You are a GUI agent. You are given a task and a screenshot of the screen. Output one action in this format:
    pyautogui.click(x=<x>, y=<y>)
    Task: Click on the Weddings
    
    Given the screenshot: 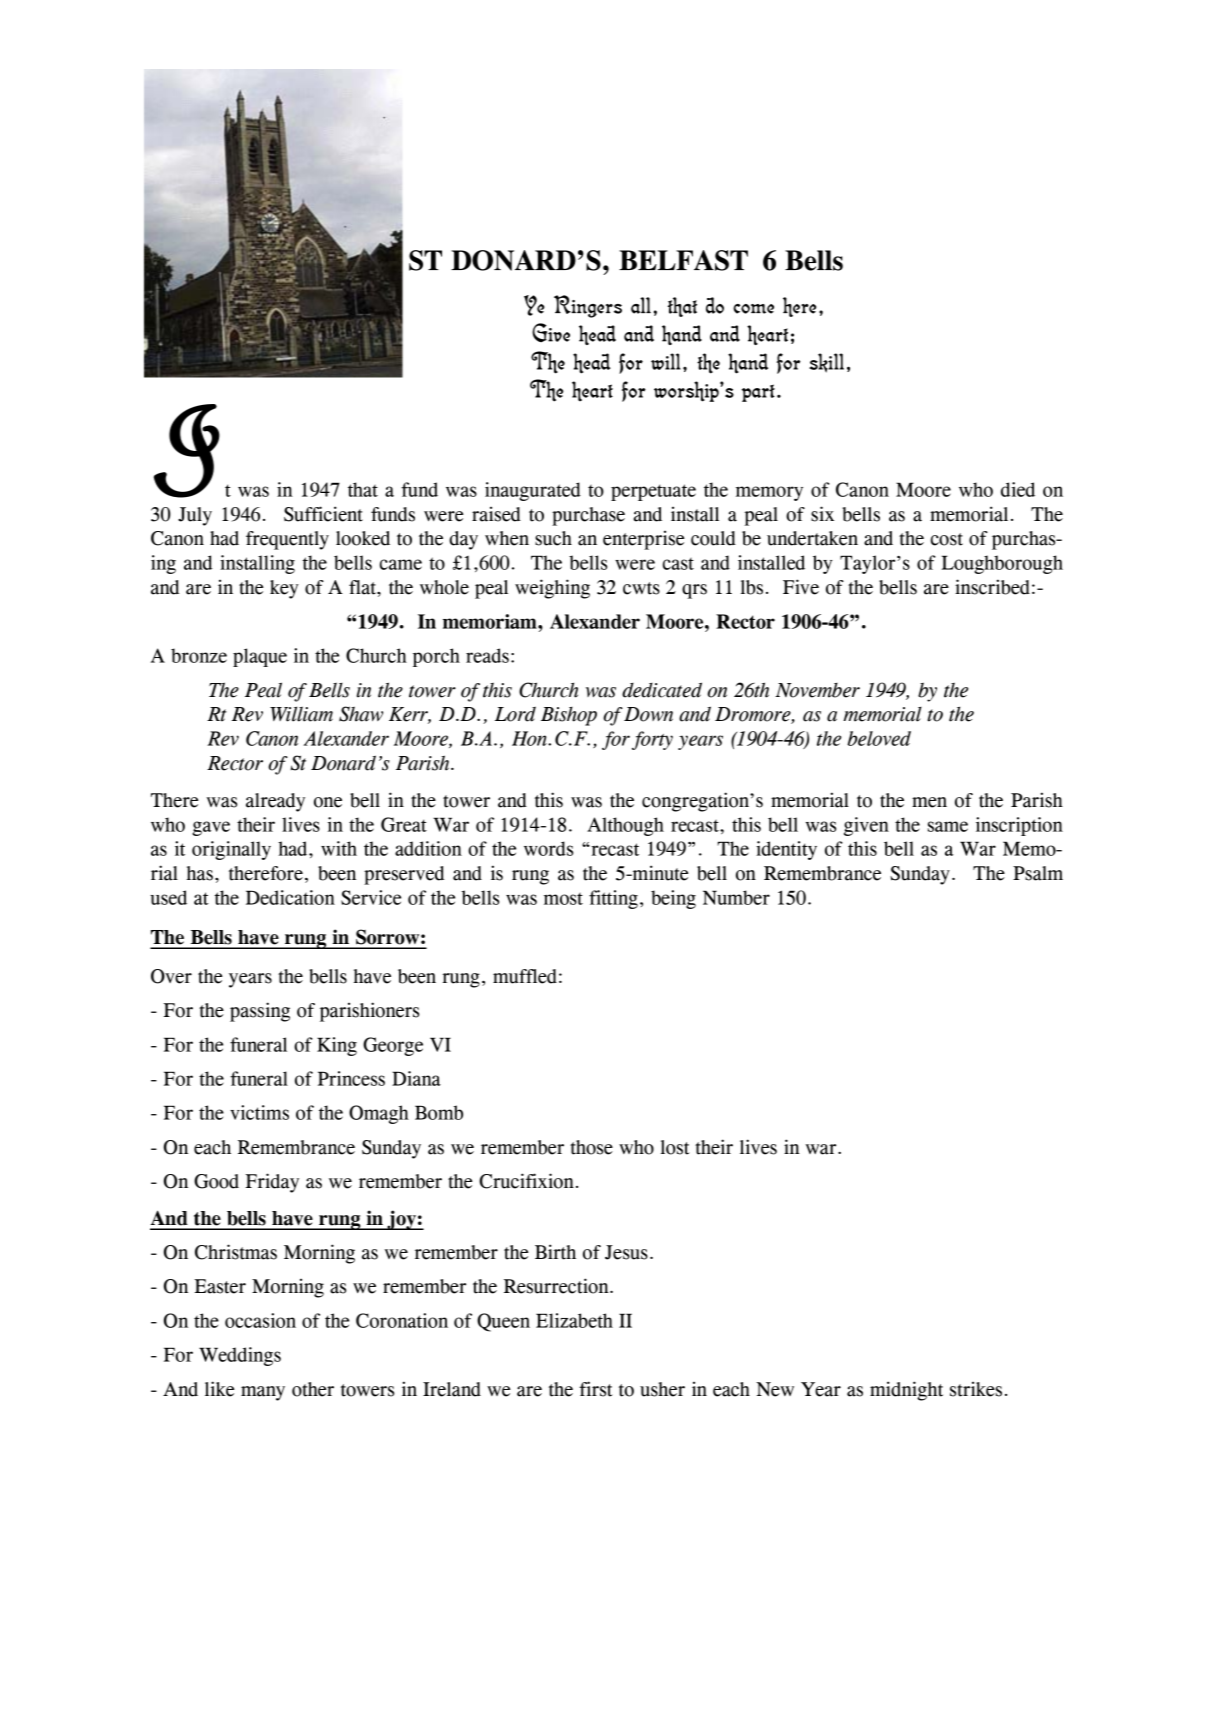 What is the action you would take?
    pyautogui.click(x=240, y=1356)
